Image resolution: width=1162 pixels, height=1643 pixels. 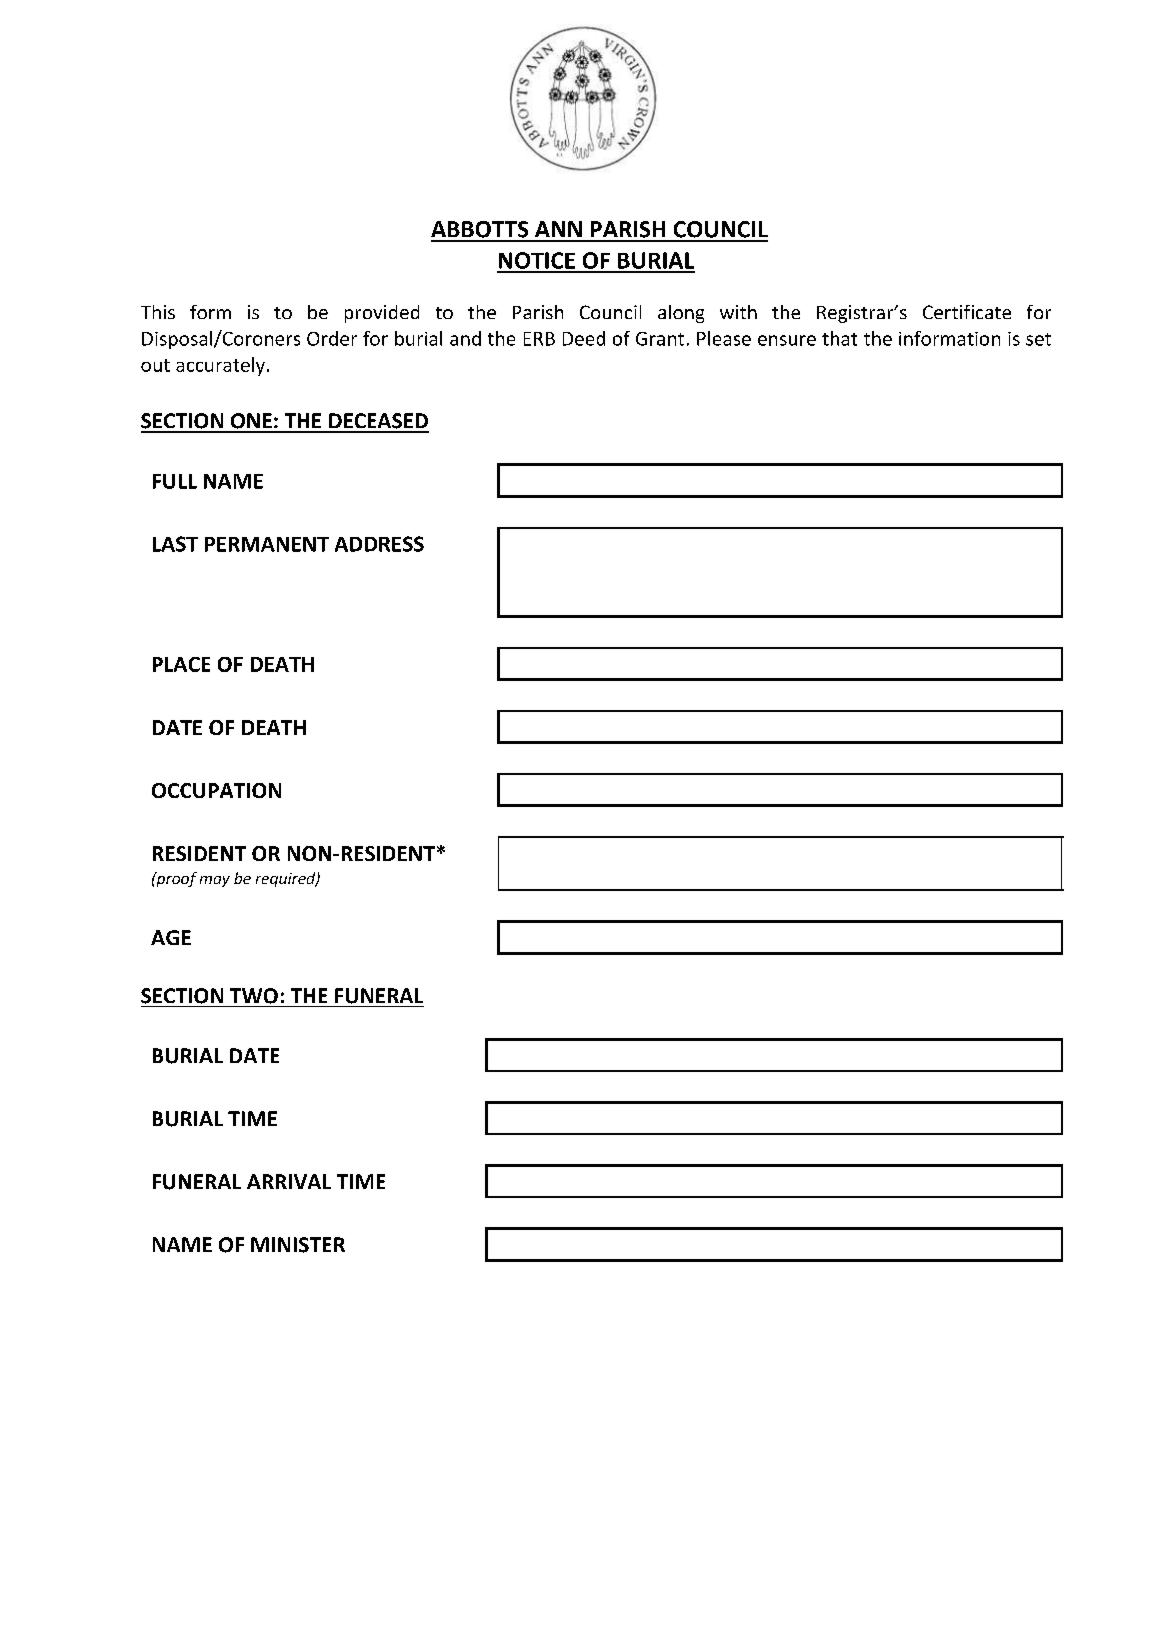 I want to click on OCCUPATION, so click(x=216, y=790).
